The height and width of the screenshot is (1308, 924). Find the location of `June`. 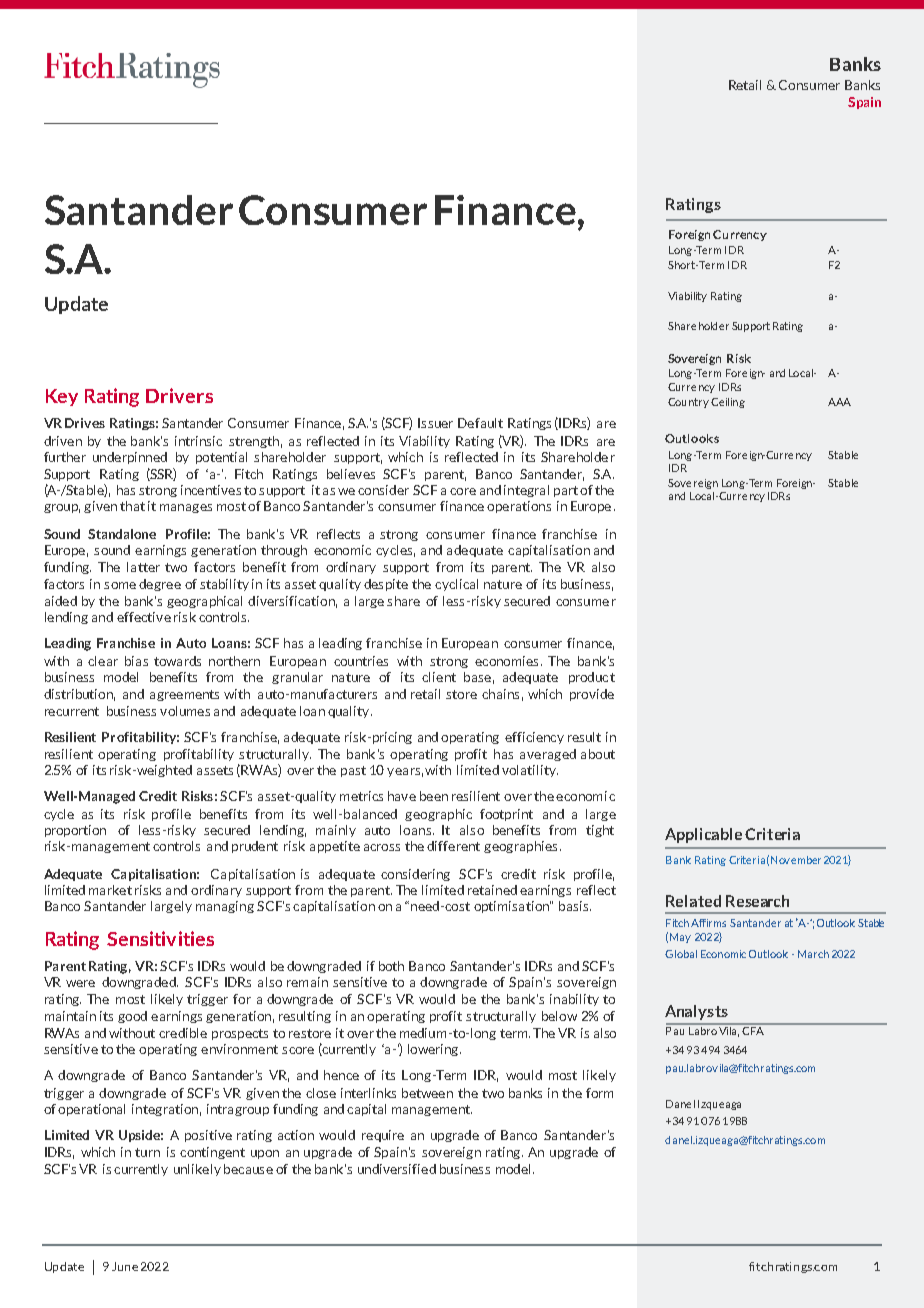

June is located at coordinates (125, 1266).
